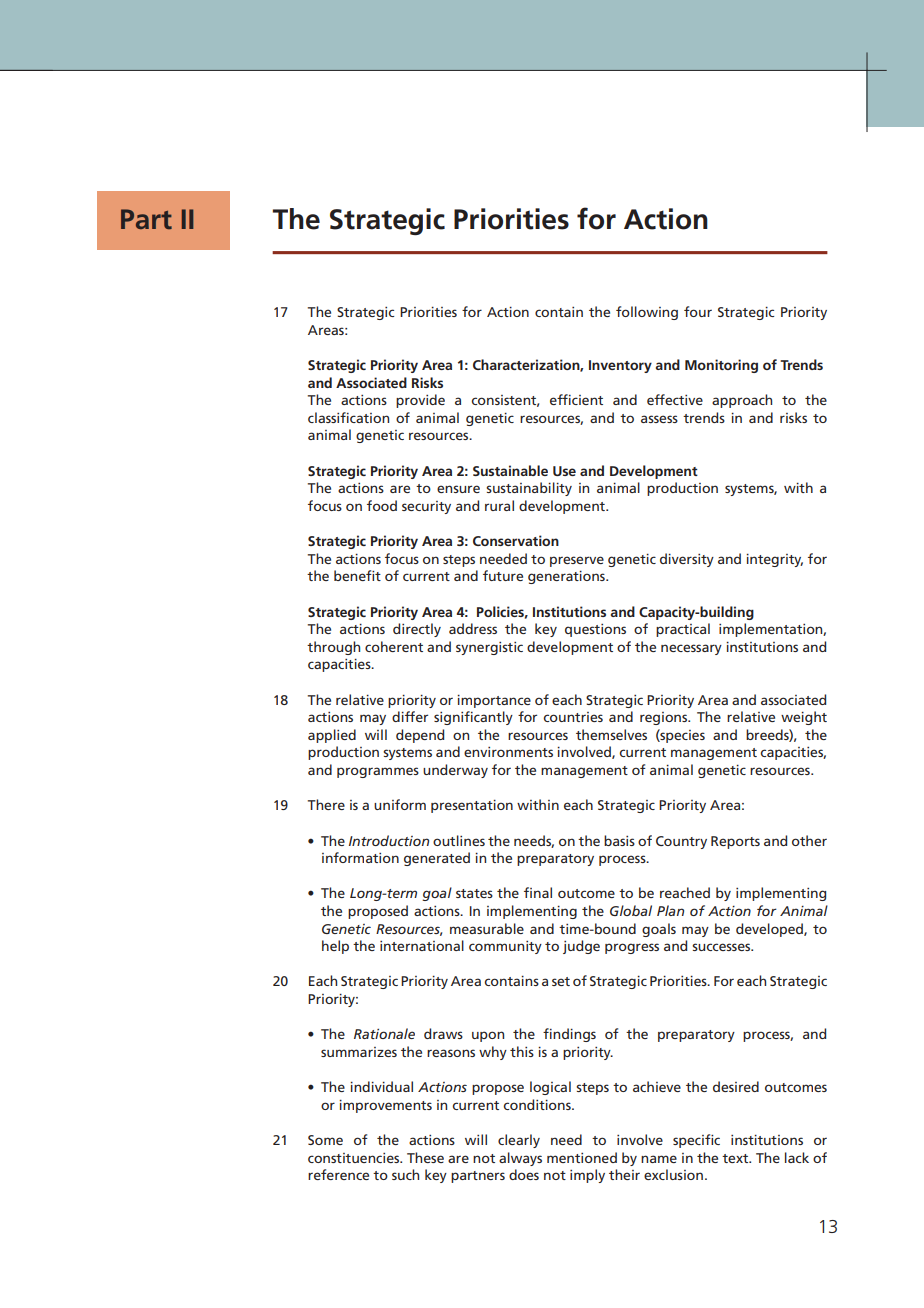 The height and width of the image is (1308, 924). What do you see at coordinates (420, 401) in the image?
I see `provide` at bounding box center [420, 401].
